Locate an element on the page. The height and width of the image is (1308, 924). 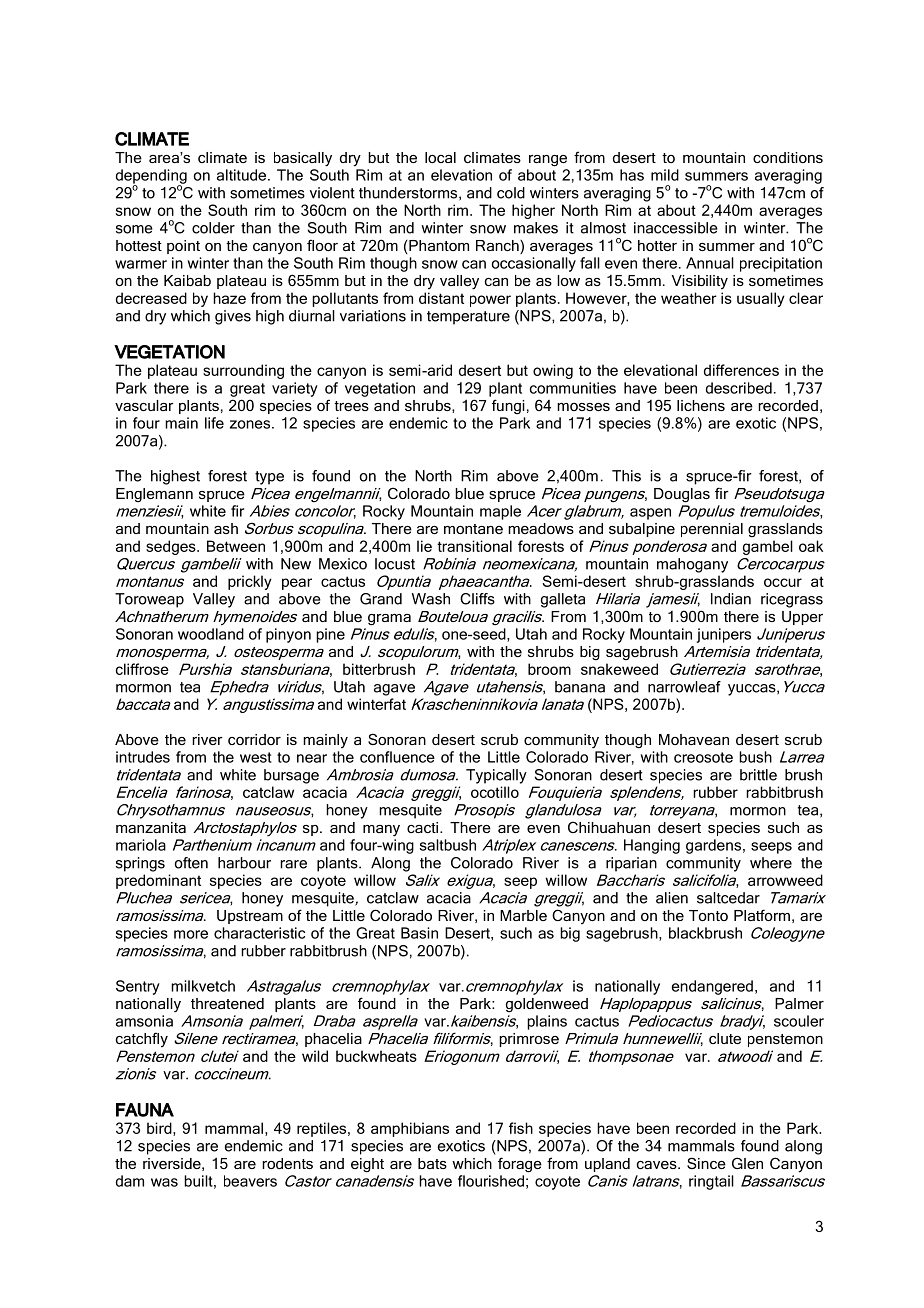
mild is located at coordinates (665, 175).
